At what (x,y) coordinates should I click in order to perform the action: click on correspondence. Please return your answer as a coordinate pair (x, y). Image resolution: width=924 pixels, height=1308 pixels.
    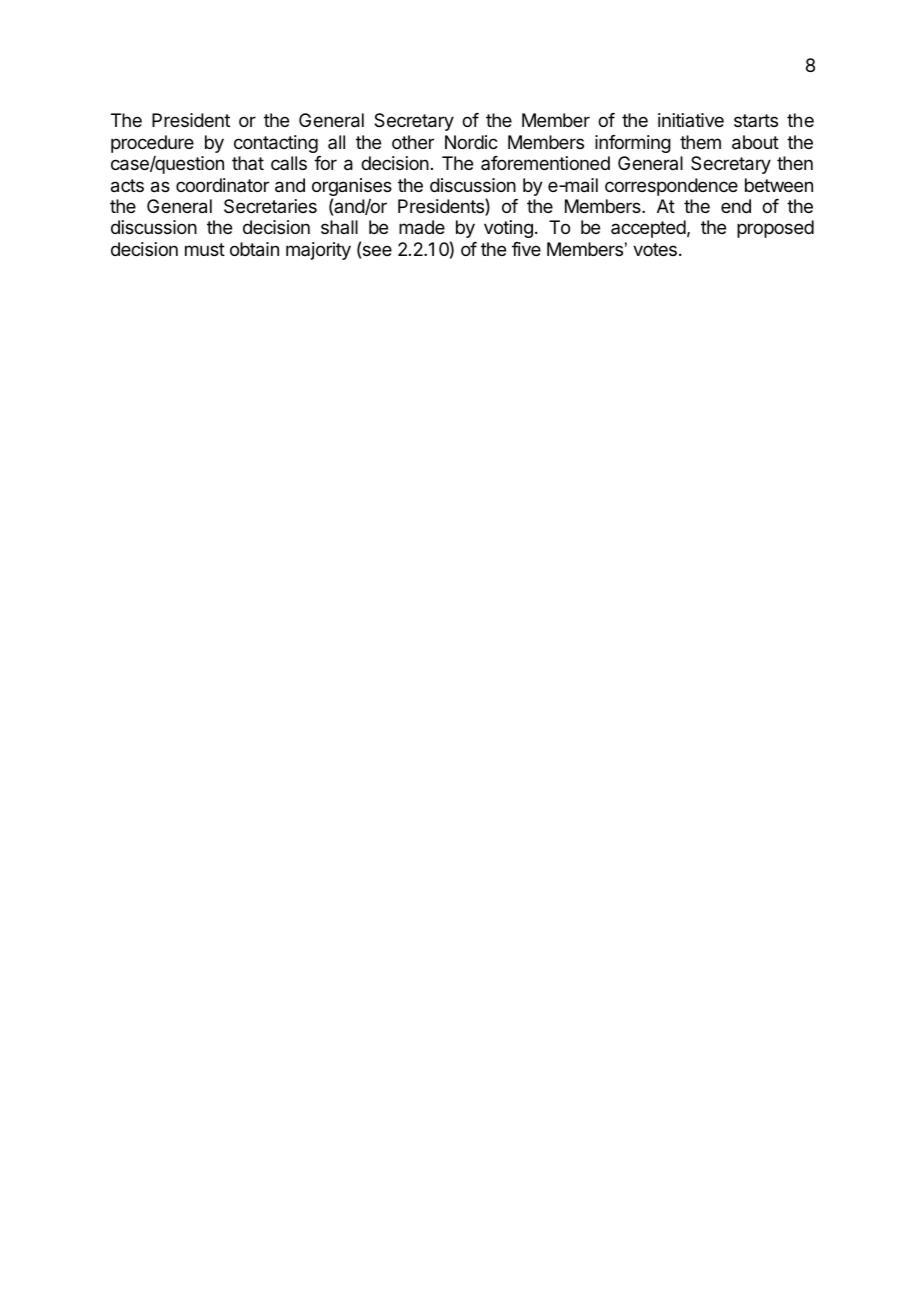
    Looking at the image, I should click on (671, 187).
